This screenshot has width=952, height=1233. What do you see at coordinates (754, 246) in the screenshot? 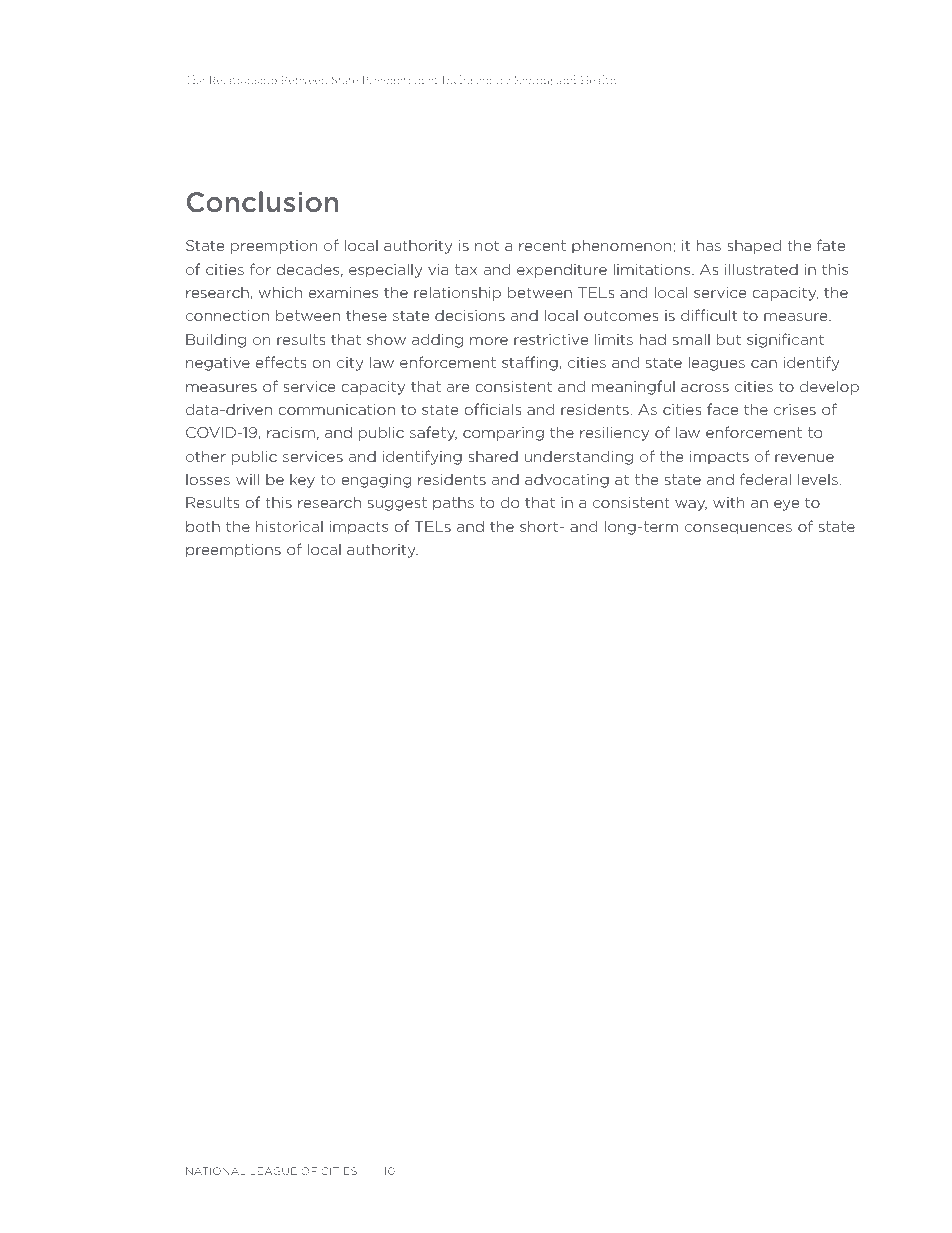
I see `shaped` at bounding box center [754, 246].
